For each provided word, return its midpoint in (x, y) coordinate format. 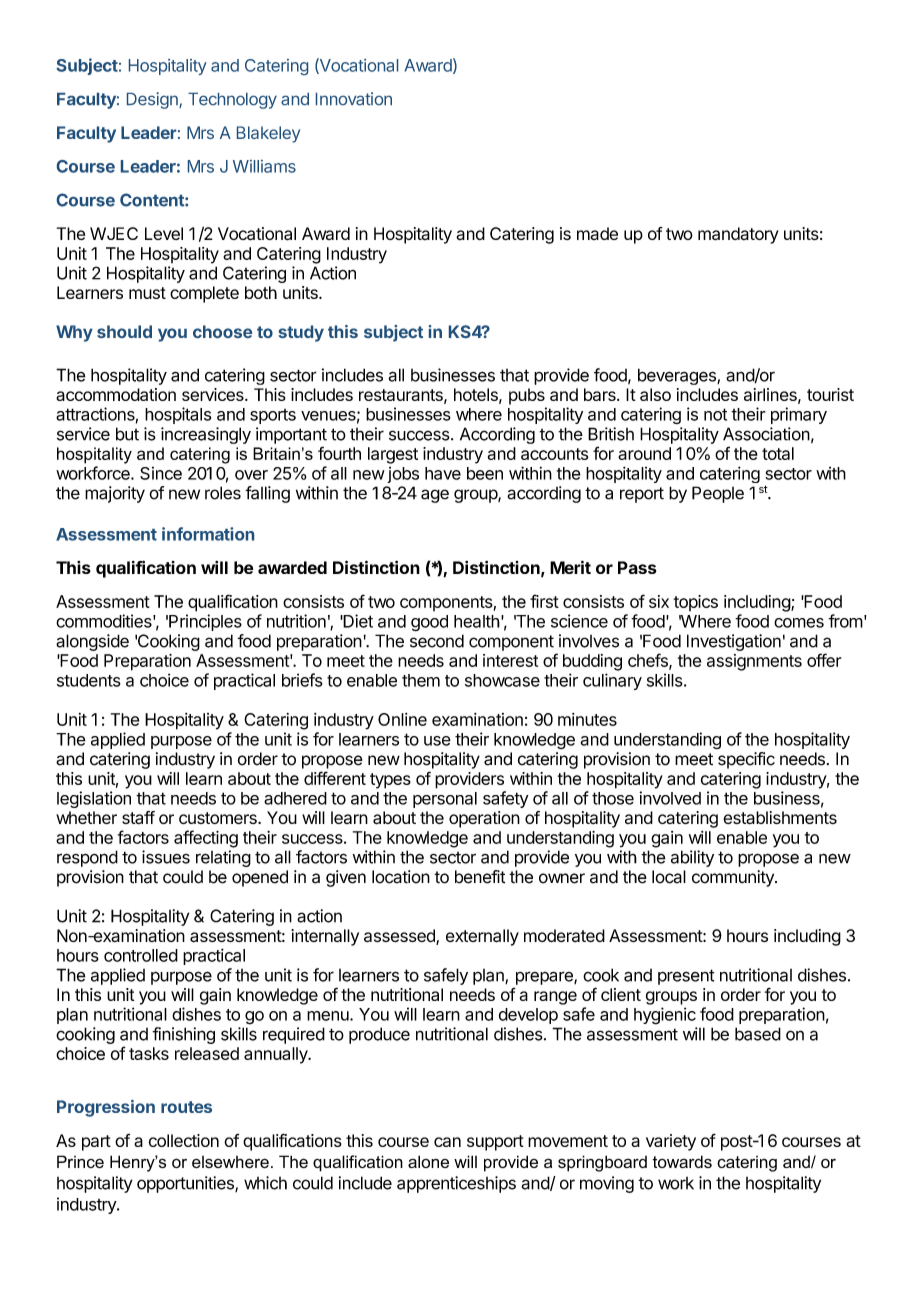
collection (184, 1140)
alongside (92, 642)
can (447, 1142)
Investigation (734, 642)
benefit (480, 877)
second (437, 641)
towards (682, 1161)
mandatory (738, 235)
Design (153, 100)
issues (166, 857)
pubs (527, 396)
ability (692, 858)
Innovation (354, 98)
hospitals (178, 415)
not (715, 414)
